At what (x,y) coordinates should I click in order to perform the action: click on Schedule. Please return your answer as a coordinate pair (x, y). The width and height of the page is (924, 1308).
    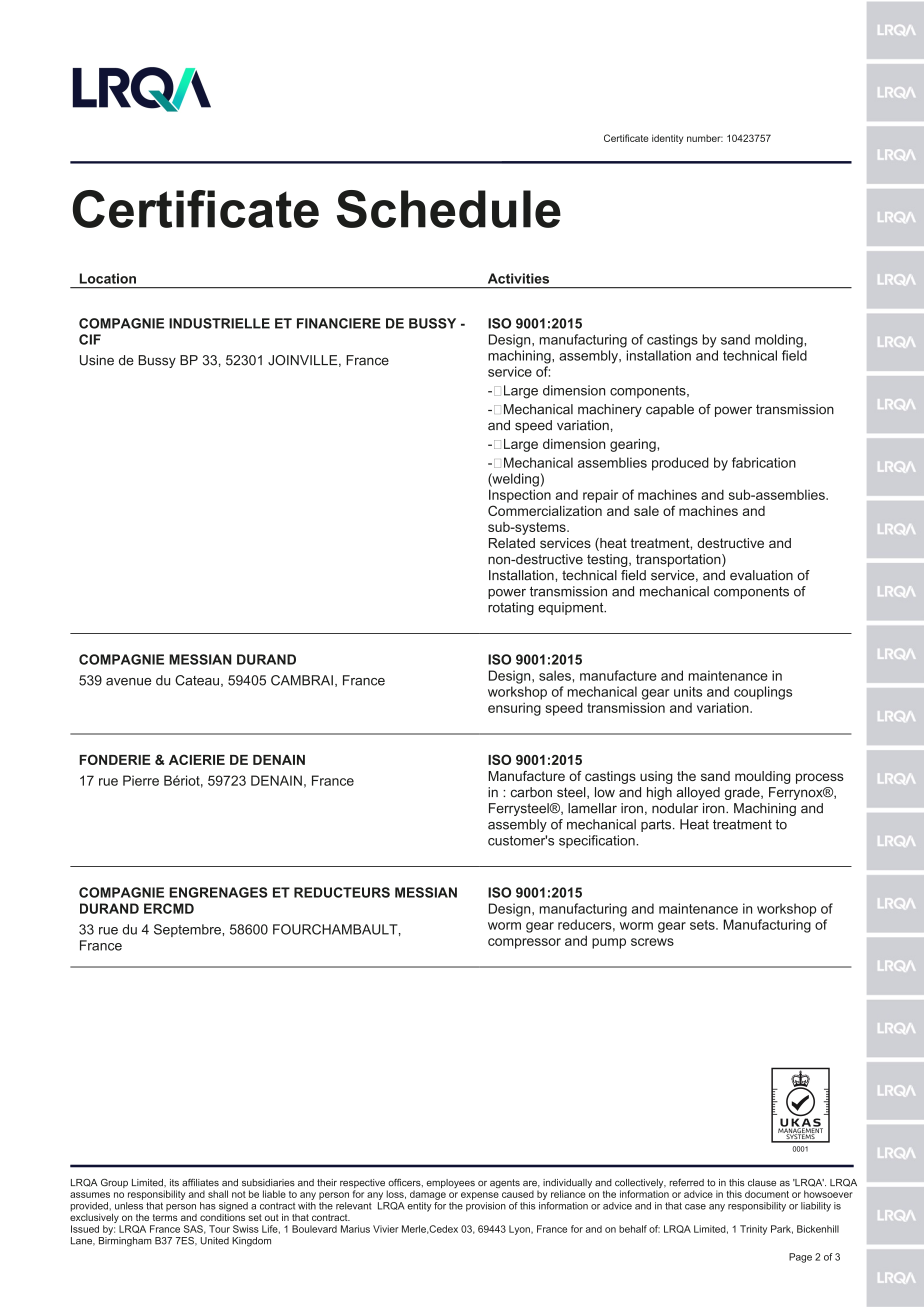
    Looking at the image, I should click on (449, 209).
